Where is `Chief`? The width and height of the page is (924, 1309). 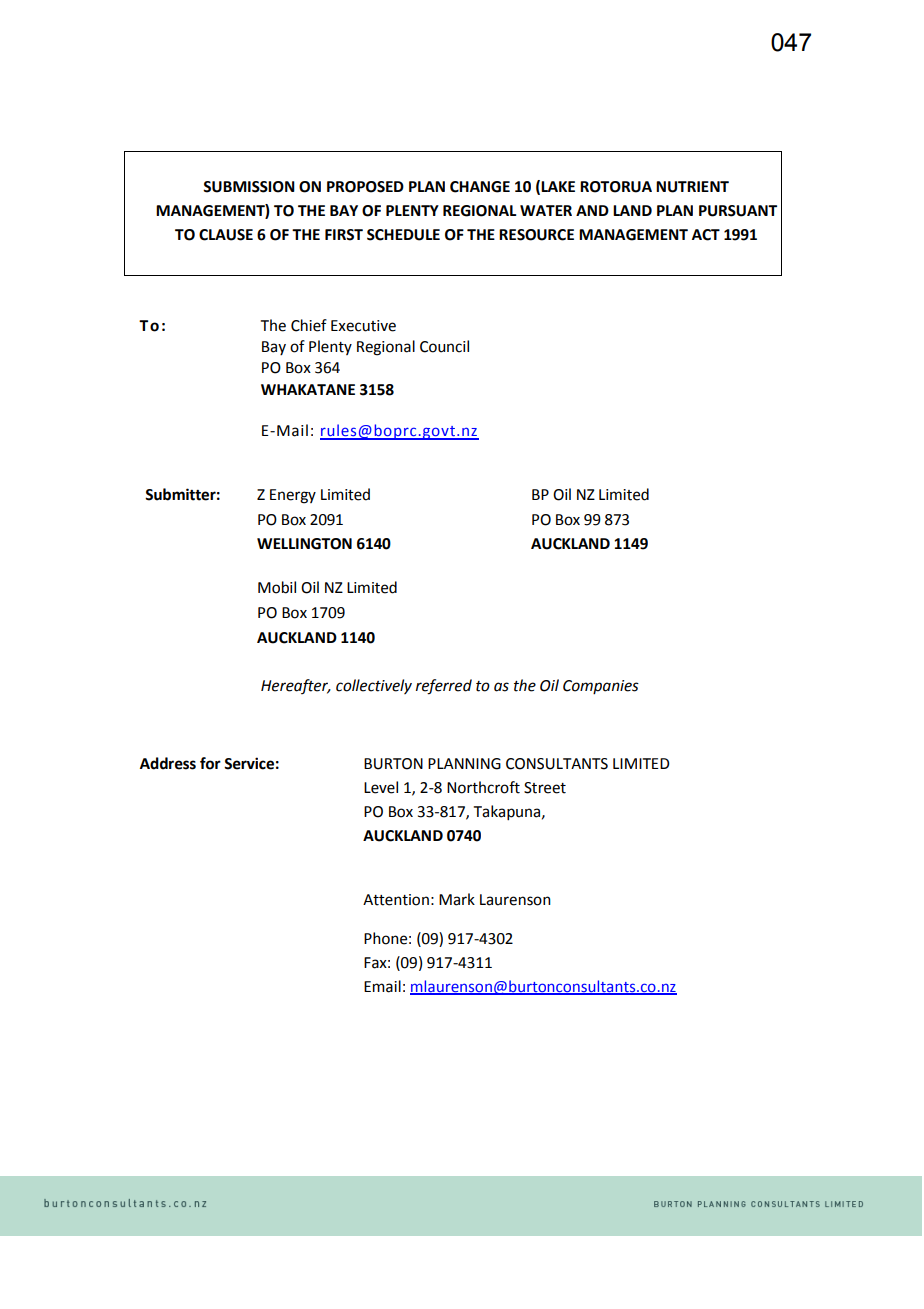 Chief is located at coordinates (309, 325).
